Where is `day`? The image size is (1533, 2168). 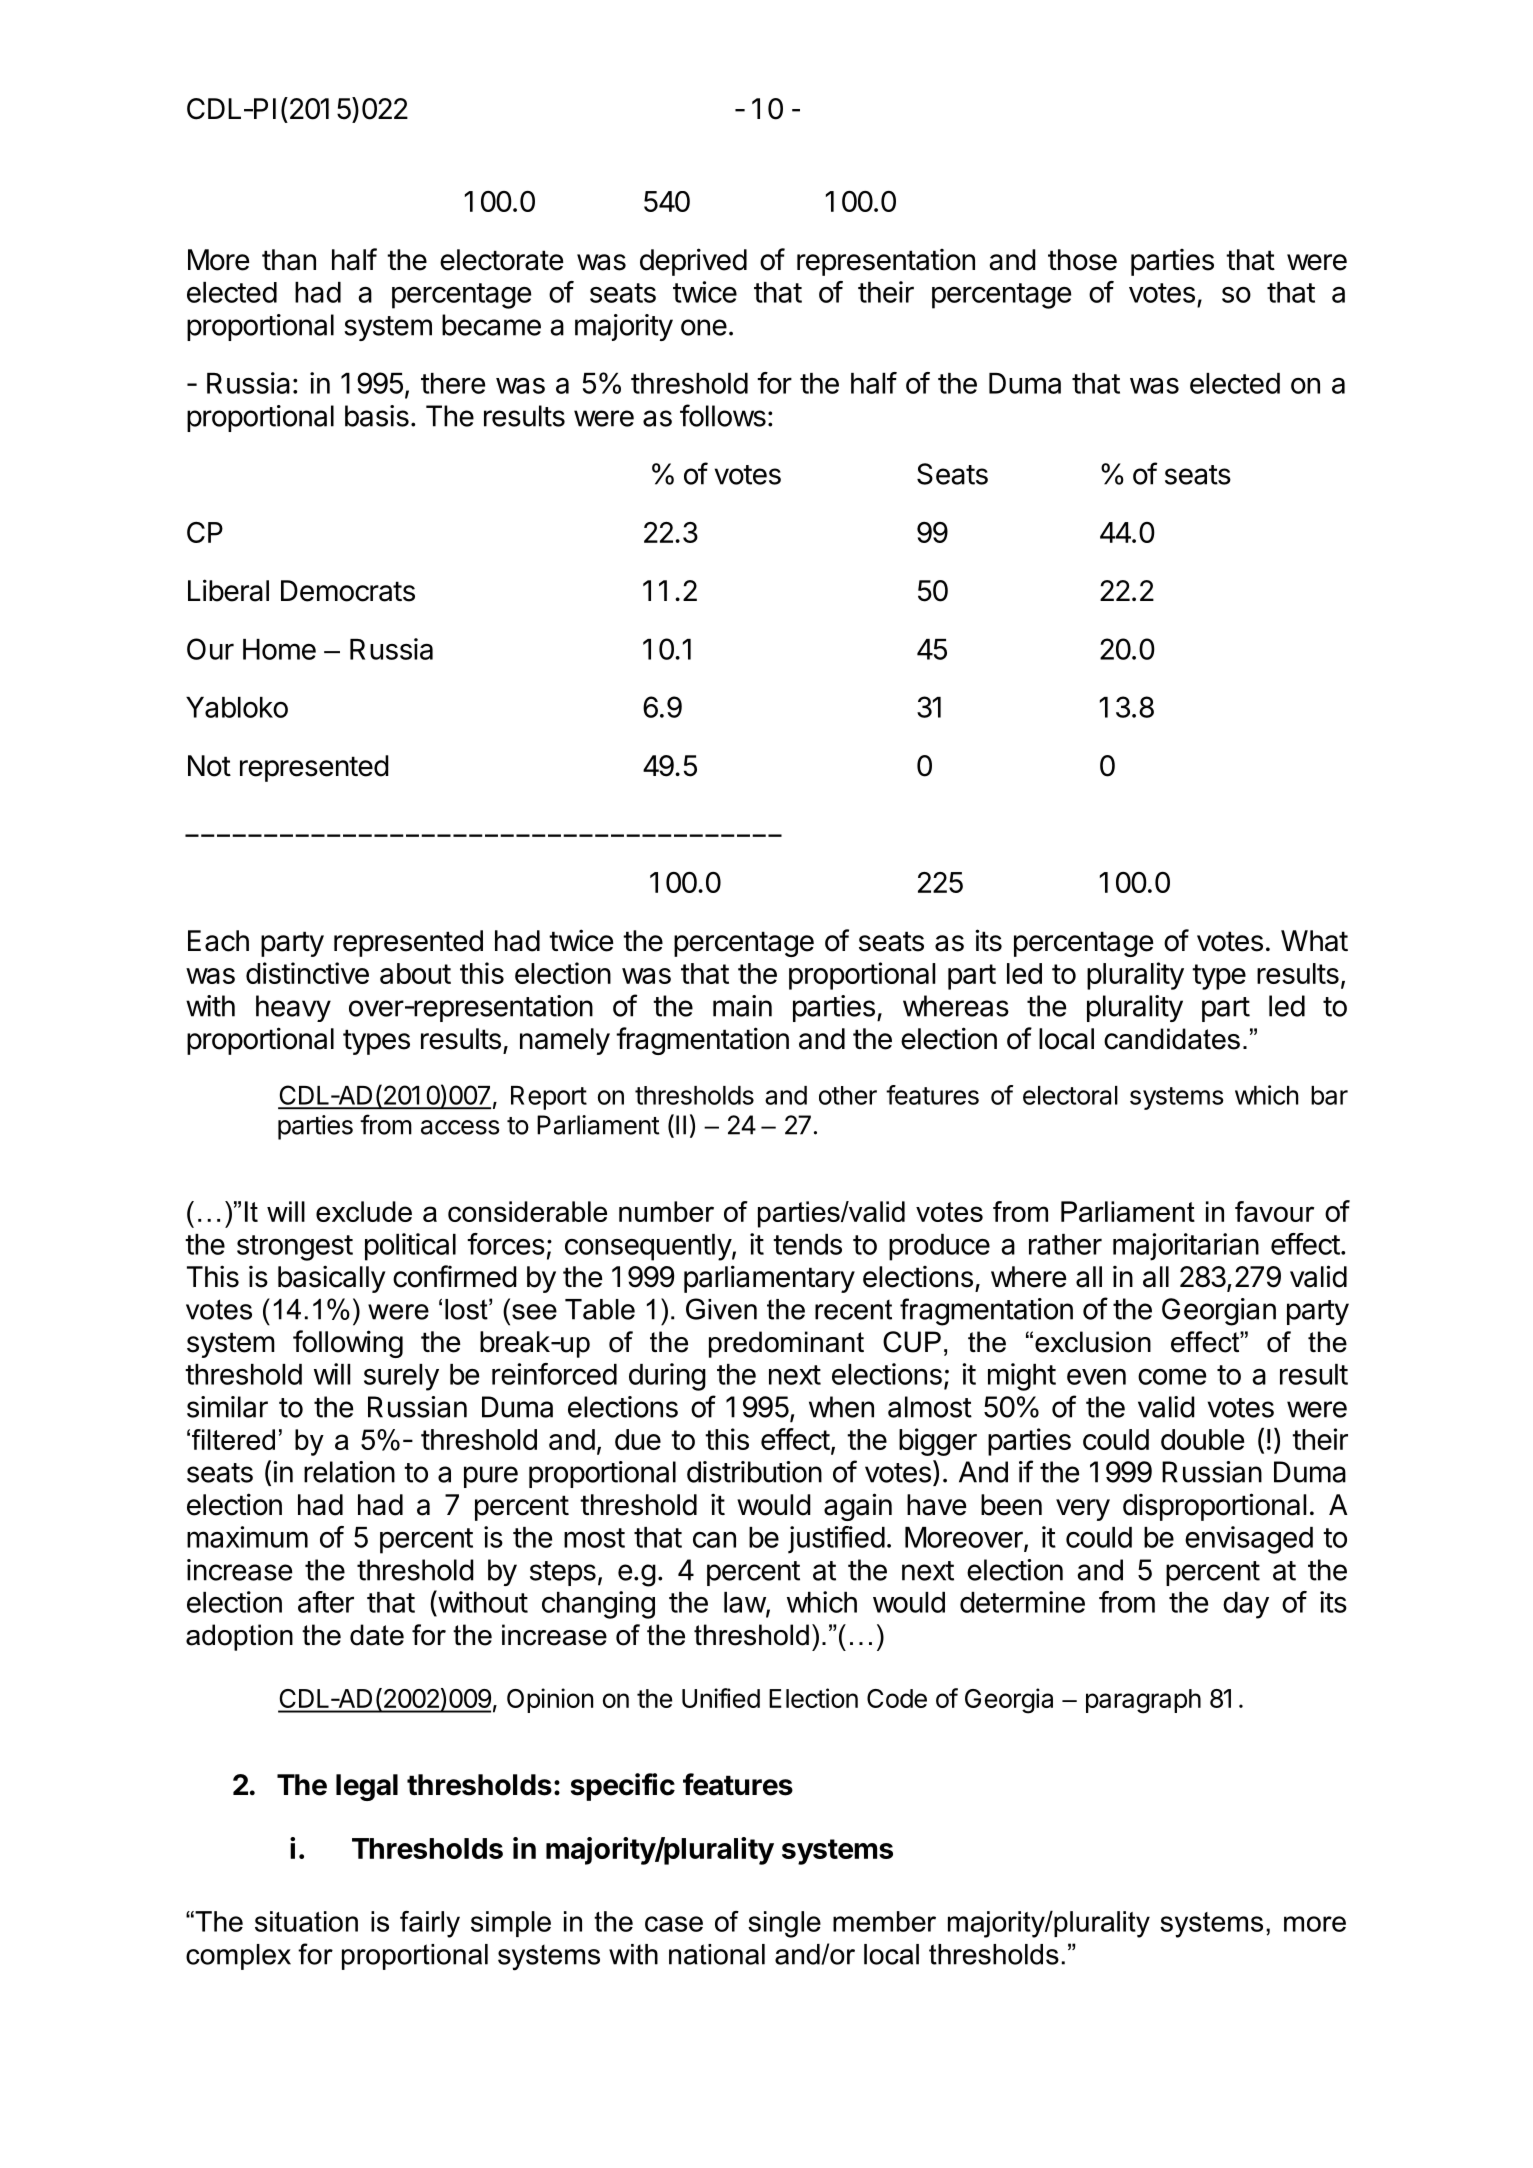
day is located at coordinates (1246, 1605).
